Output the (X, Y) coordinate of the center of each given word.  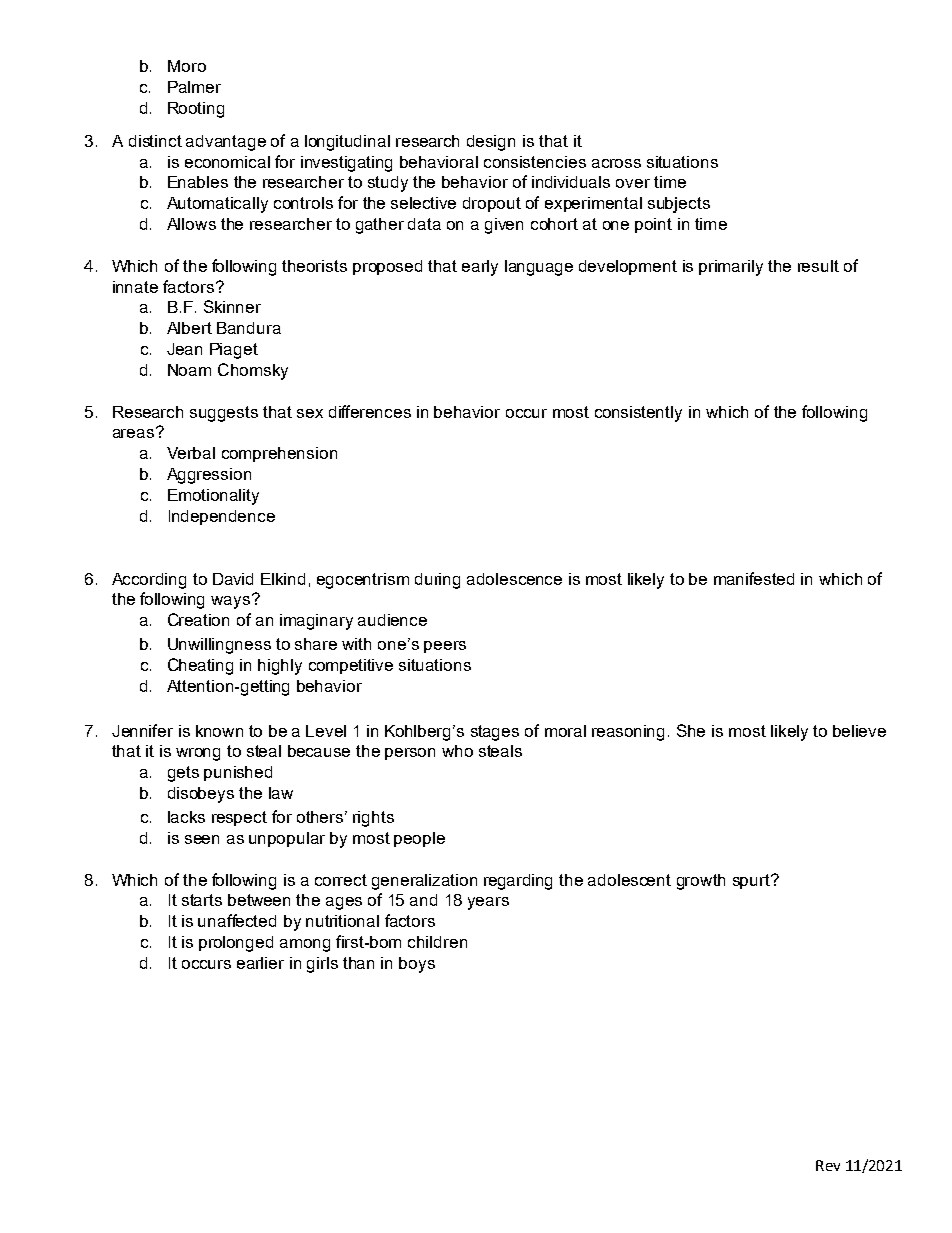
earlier (260, 963)
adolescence (514, 579)
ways (232, 601)
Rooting (196, 110)
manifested (754, 578)
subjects (679, 205)
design (491, 143)
